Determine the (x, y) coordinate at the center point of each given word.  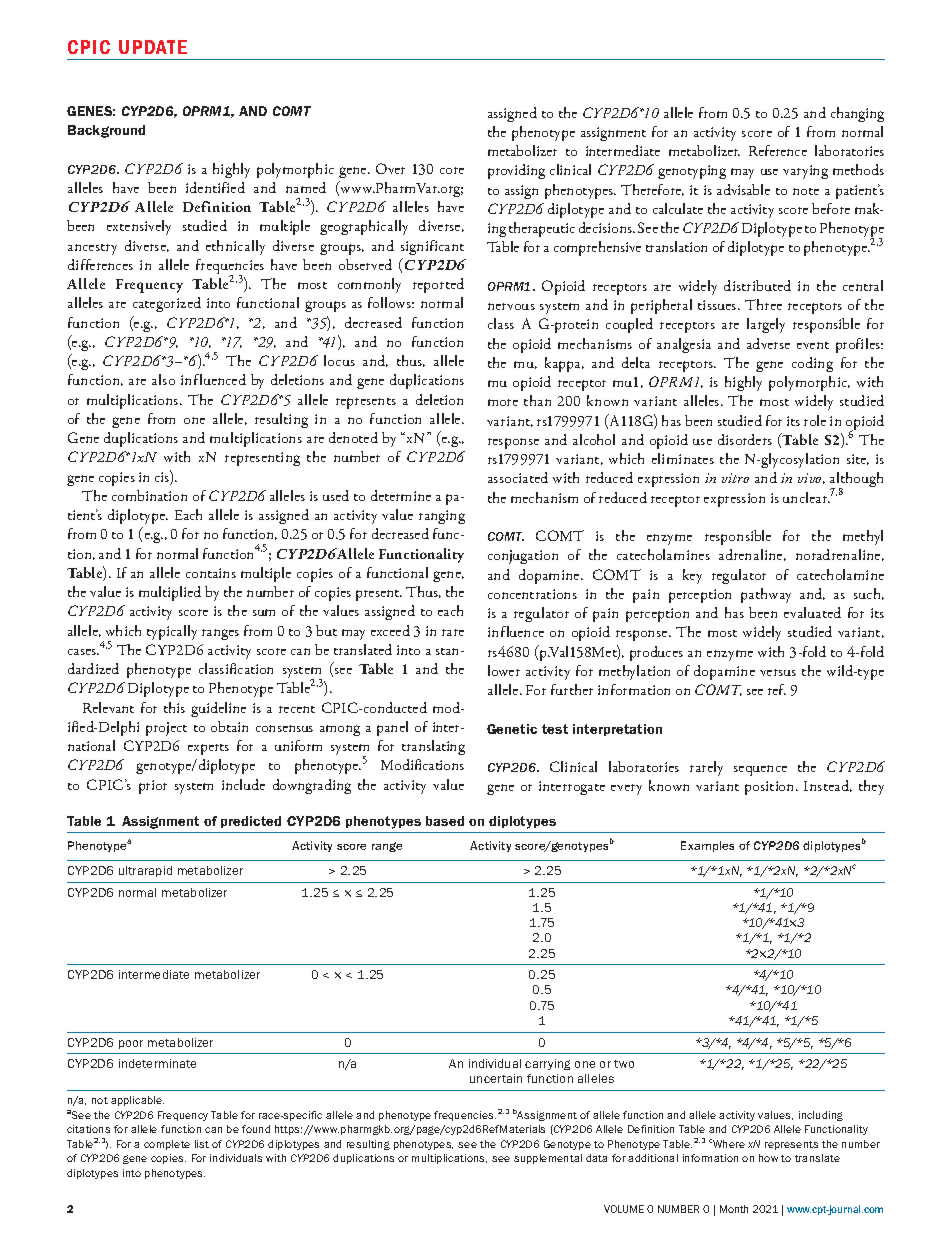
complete (167, 1145)
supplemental (548, 1159)
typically (172, 632)
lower (504, 670)
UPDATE (153, 47)
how (768, 1158)
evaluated (812, 612)
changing (857, 114)
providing (516, 171)
